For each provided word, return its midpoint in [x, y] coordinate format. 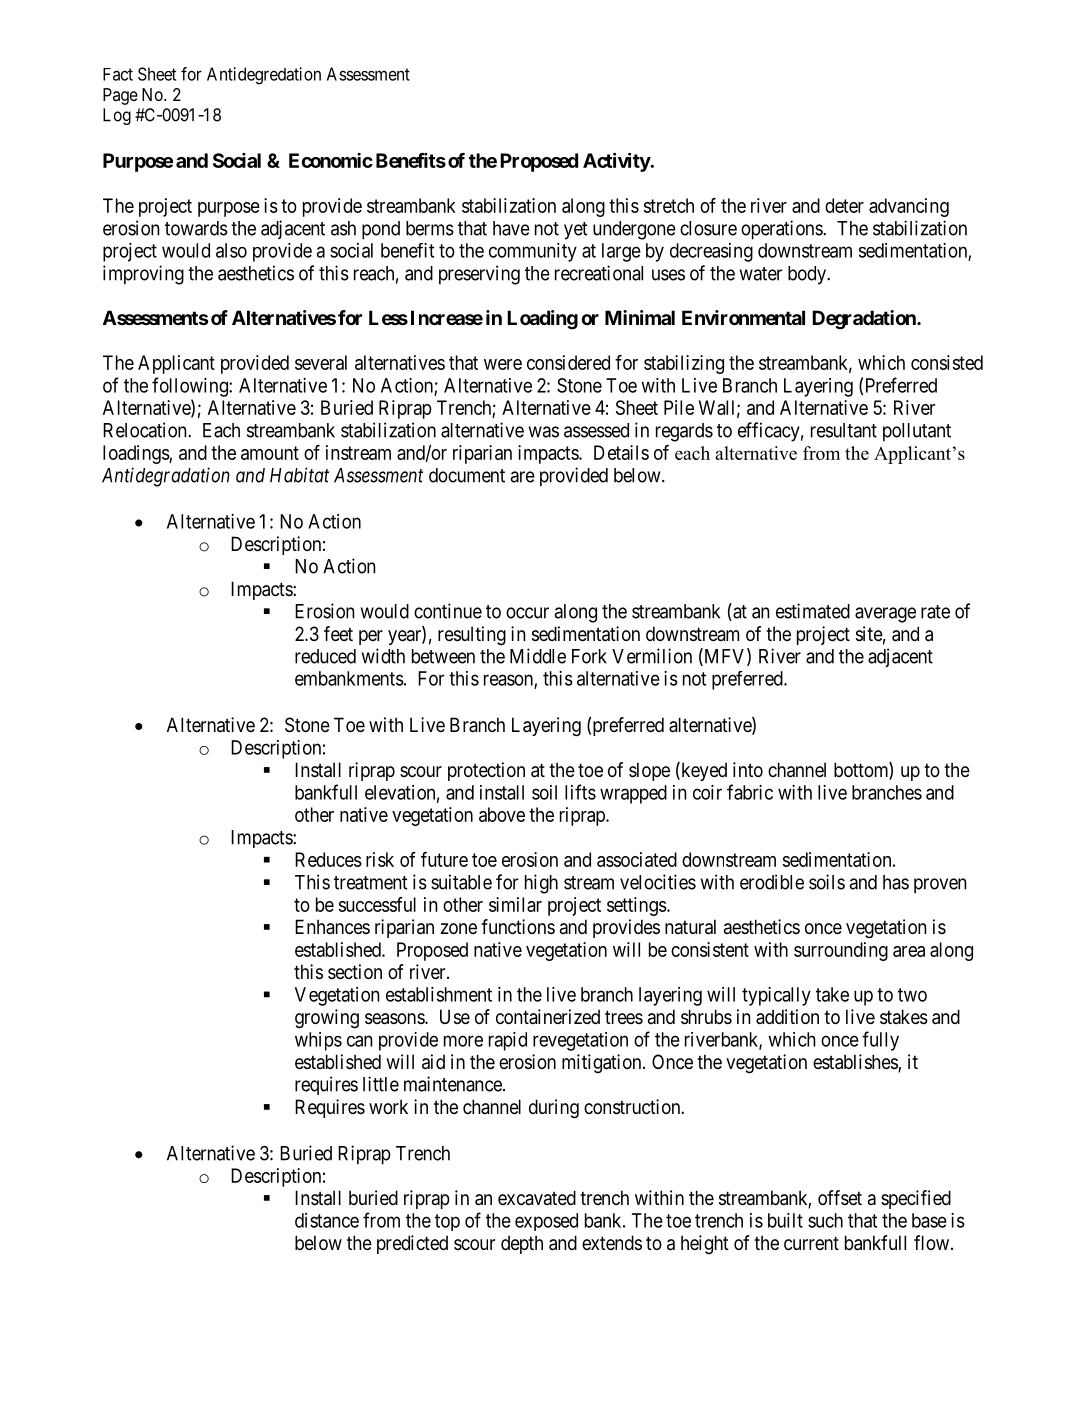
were [503, 364]
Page [120, 96]
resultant [844, 430]
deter [844, 205]
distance [327, 1220]
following [191, 387]
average [885, 615]
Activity [617, 162]
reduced [325, 656]
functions [518, 926]
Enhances [332, 927]
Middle [538, 656]
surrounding [841, 951]
